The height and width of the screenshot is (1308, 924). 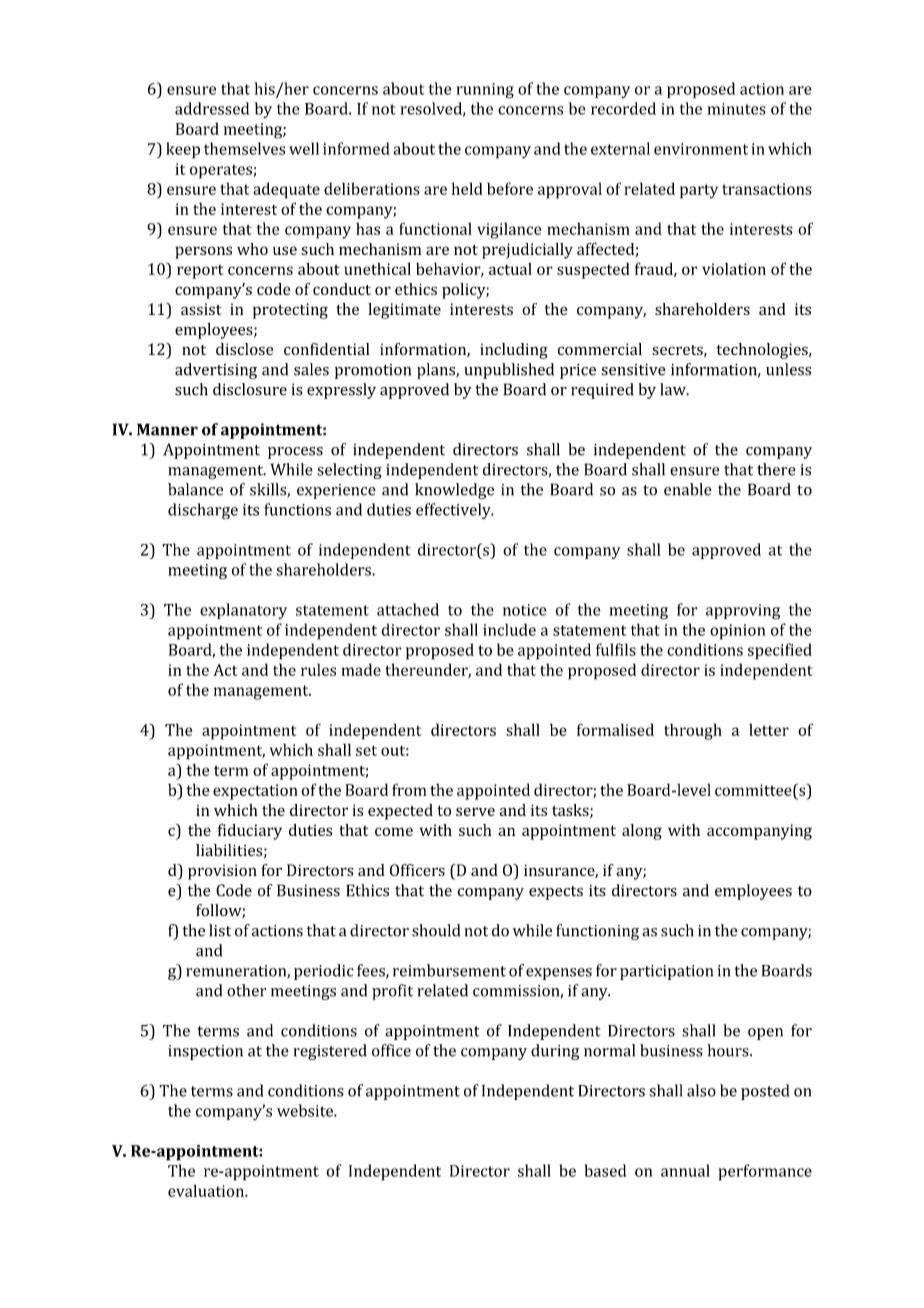 What do you see at coordinates (485, 91) in the screenshot?
I see `running` at bounding box center [485, 91].
